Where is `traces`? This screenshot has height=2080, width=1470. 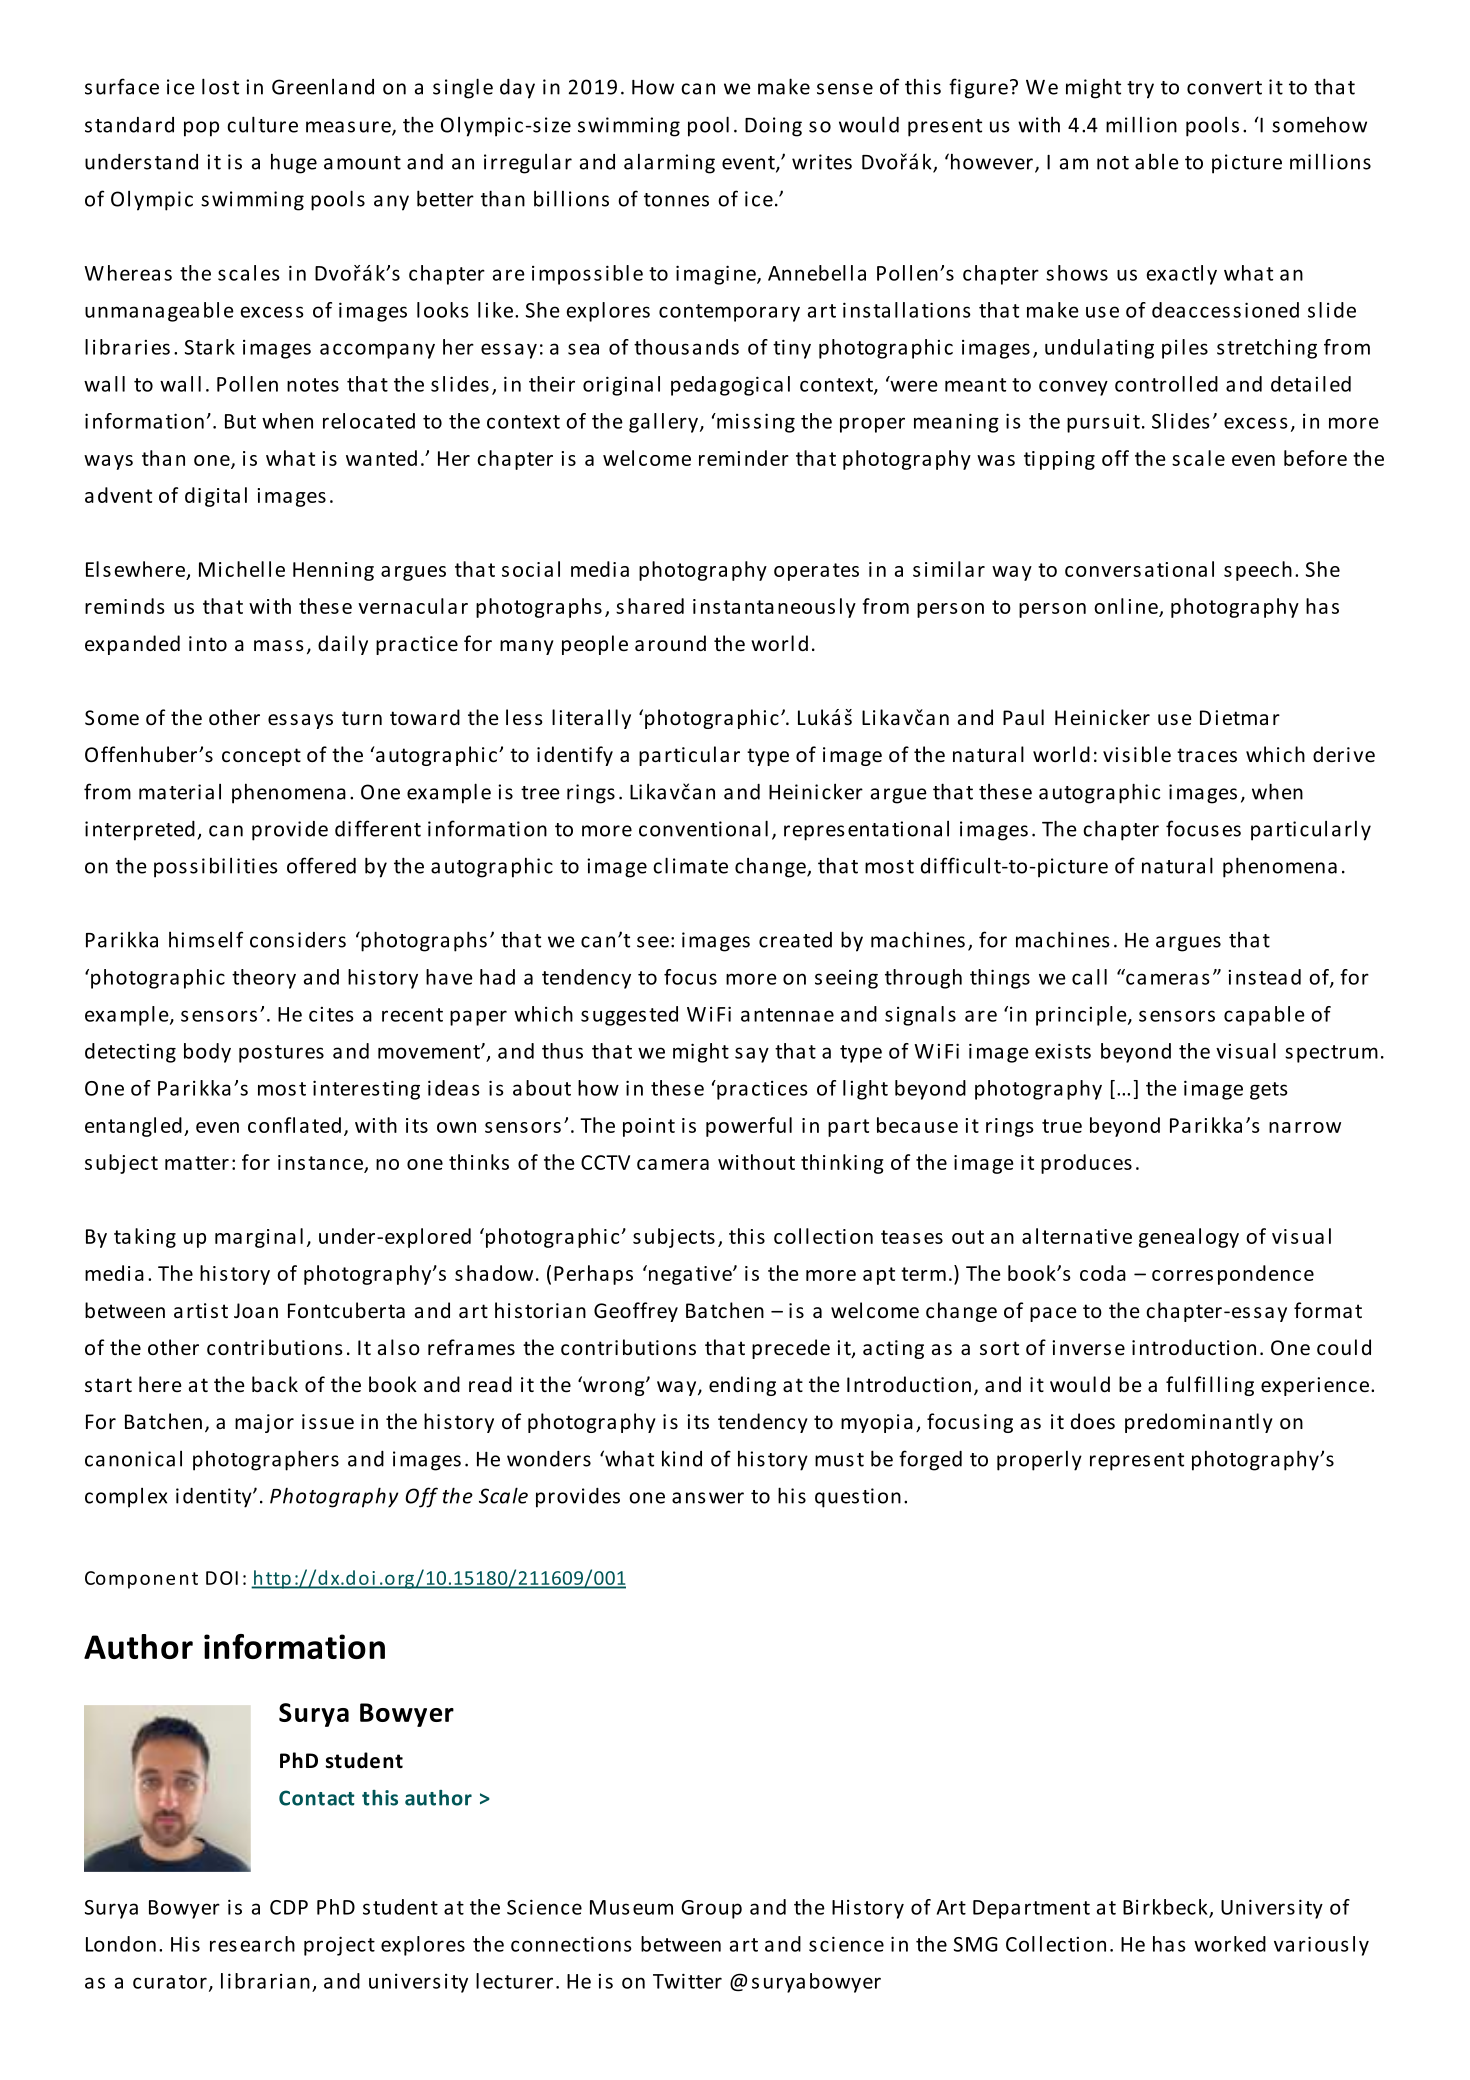
traces is located at coordinates (1207, 755).
